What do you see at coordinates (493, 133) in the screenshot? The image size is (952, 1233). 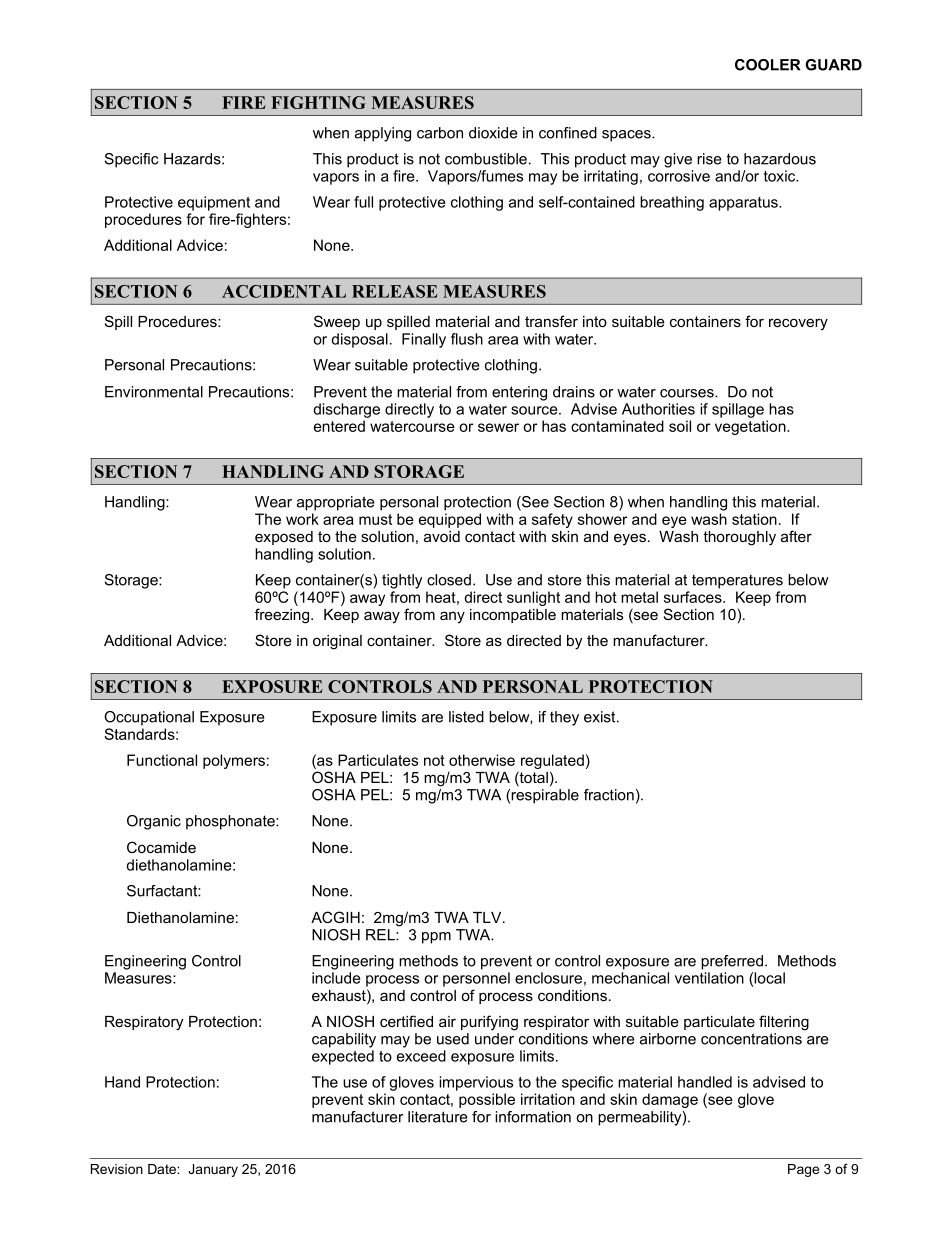 I see `dioxide` at bounding box center [493, 133].
